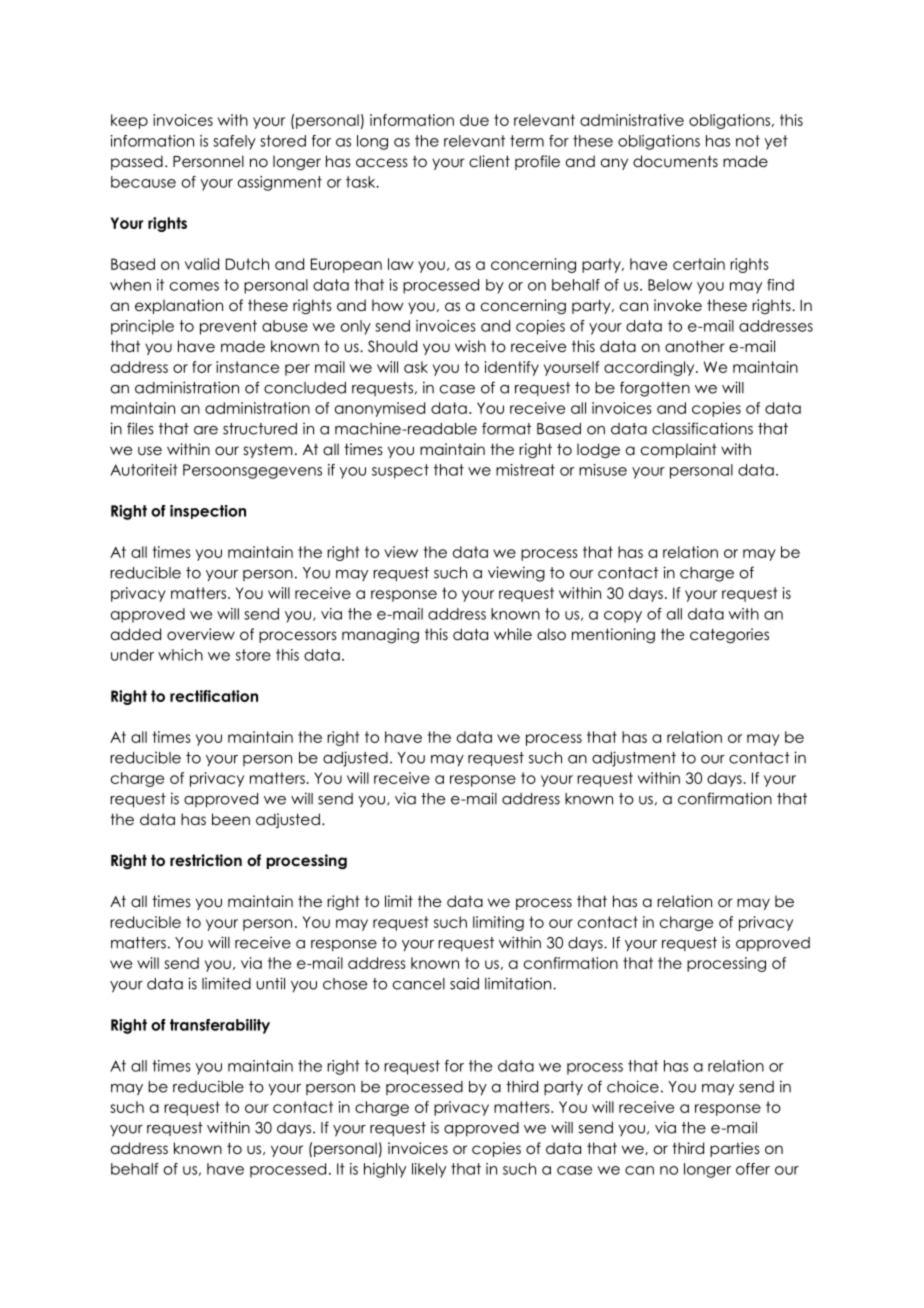  Describe the element at coordinates (464, 983) in the screenshot. I see `said` at that location.
